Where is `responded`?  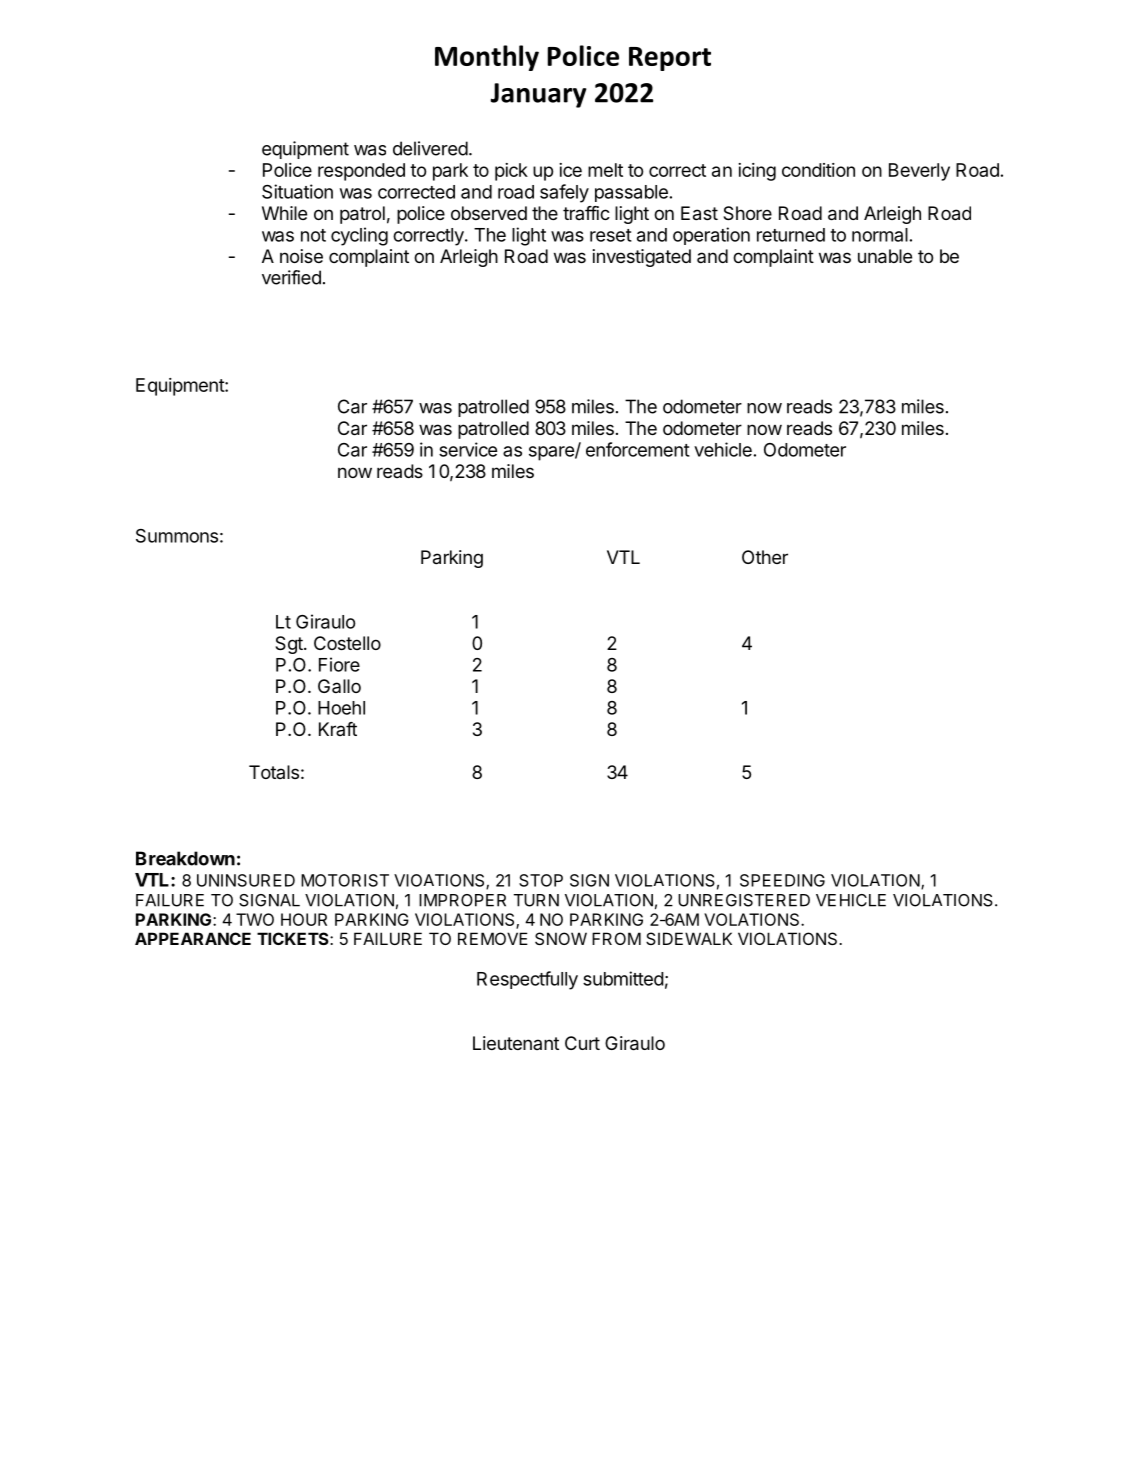 responded is located at coordinates (361, 172).
